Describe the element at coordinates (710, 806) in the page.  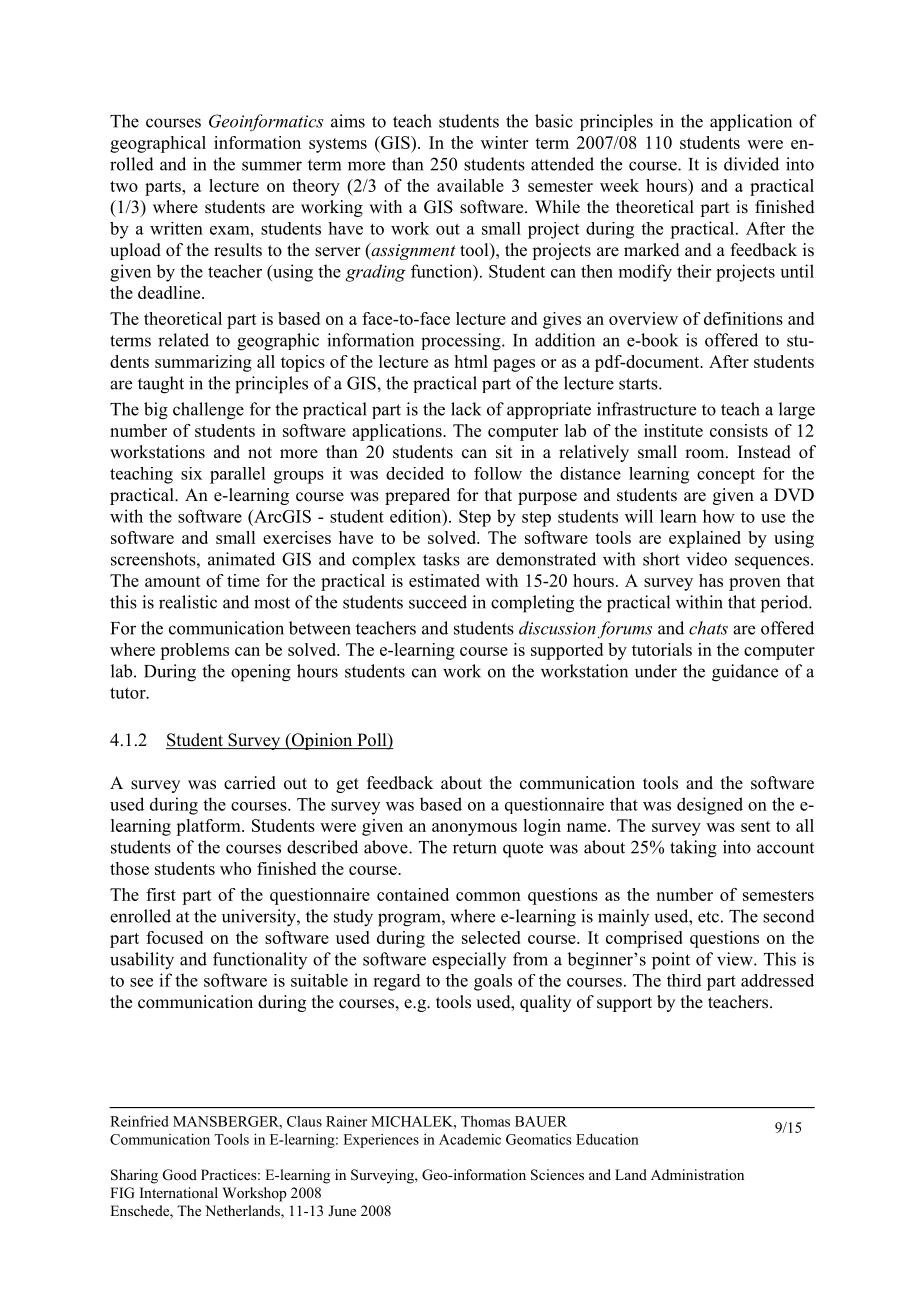
I see `designed` at that location.
